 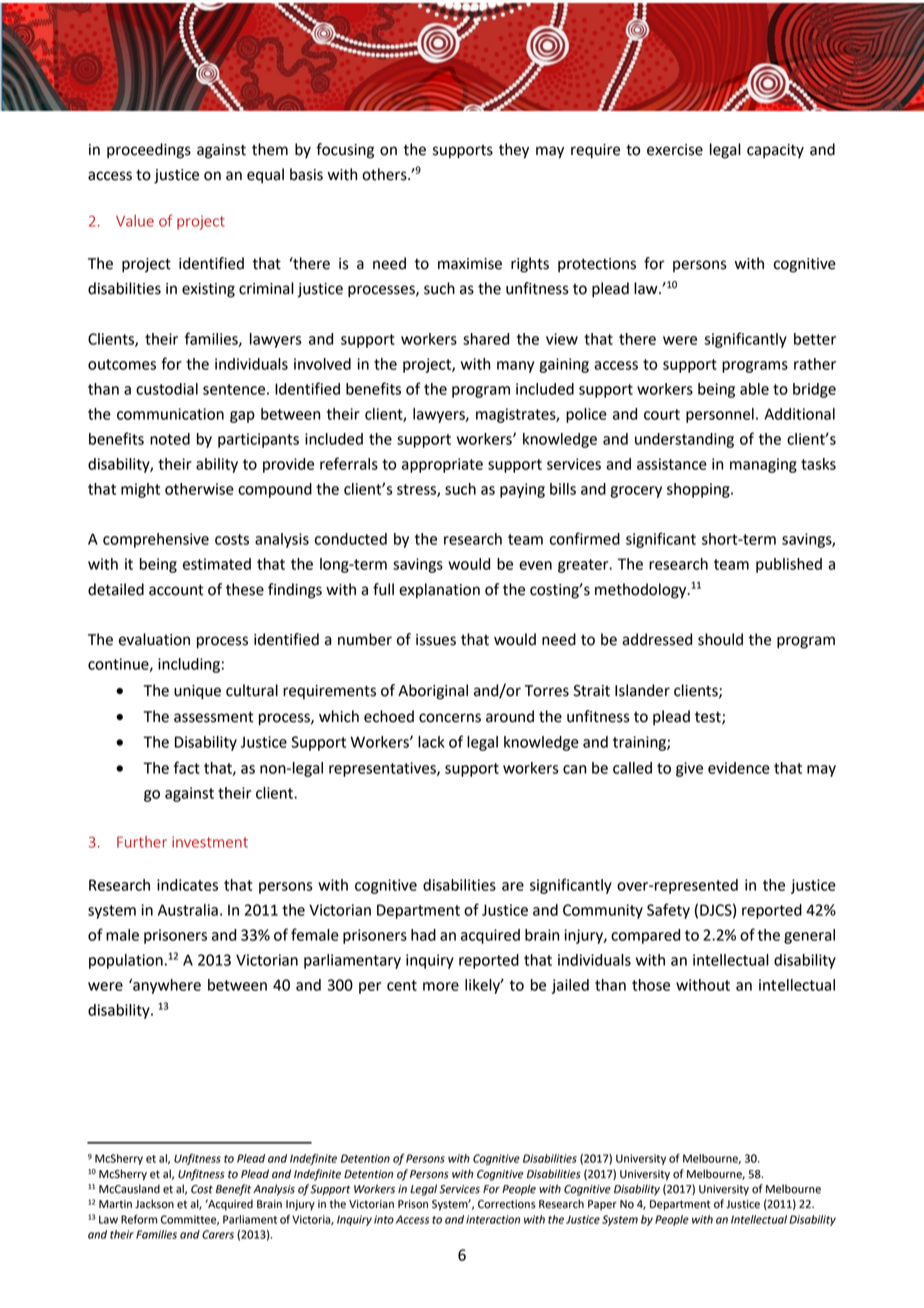 What do you see at coordinates (514, 151) in the screenshot?
I see `they` at bounding box center [514, 151].
